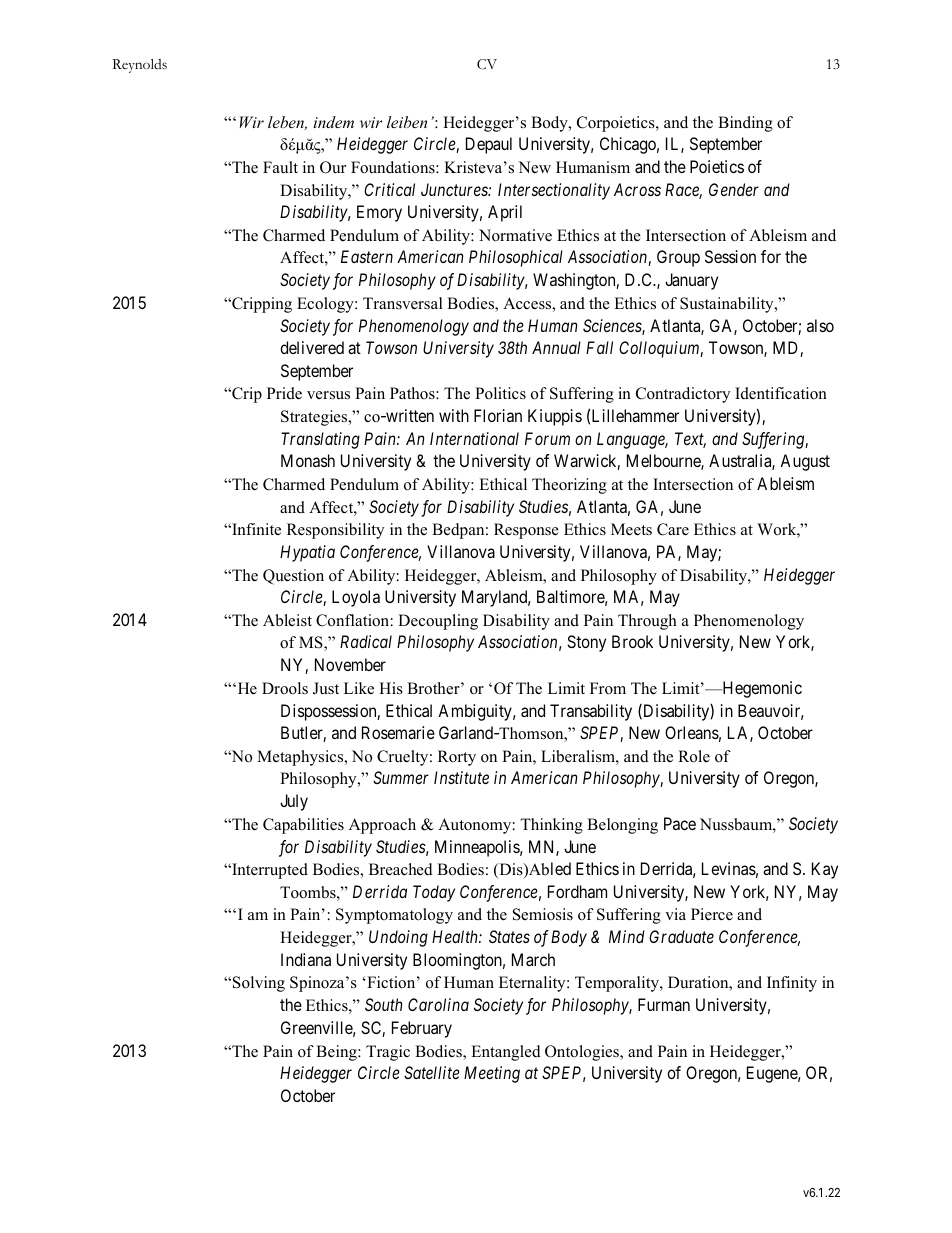  What do you see at coordinates (139, 66) in the page?
I see `Reynolds` at bounding box center [139, 66].
